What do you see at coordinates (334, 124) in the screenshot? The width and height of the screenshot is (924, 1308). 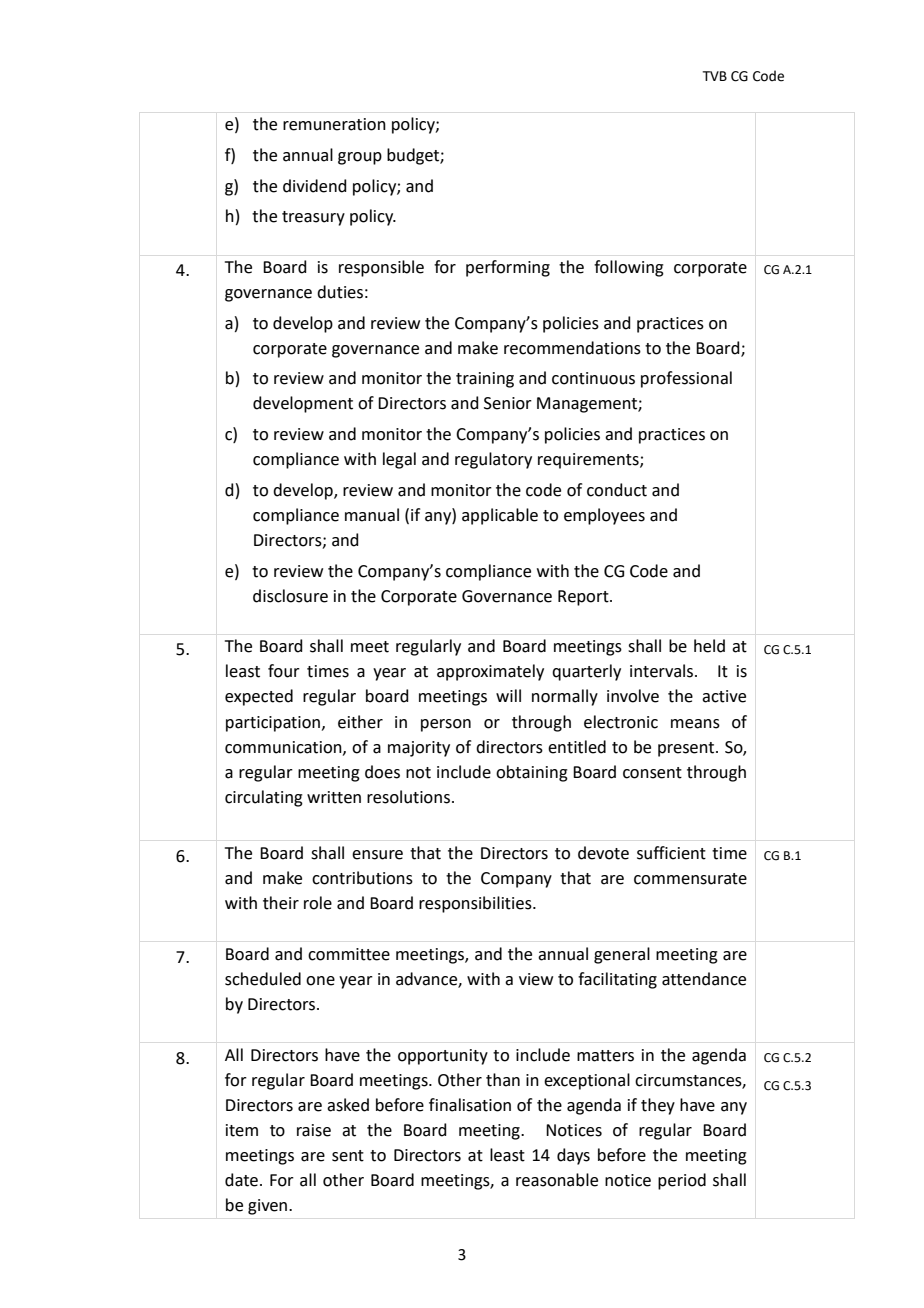 I see `remuneration` at bounding box center [334, 124].
